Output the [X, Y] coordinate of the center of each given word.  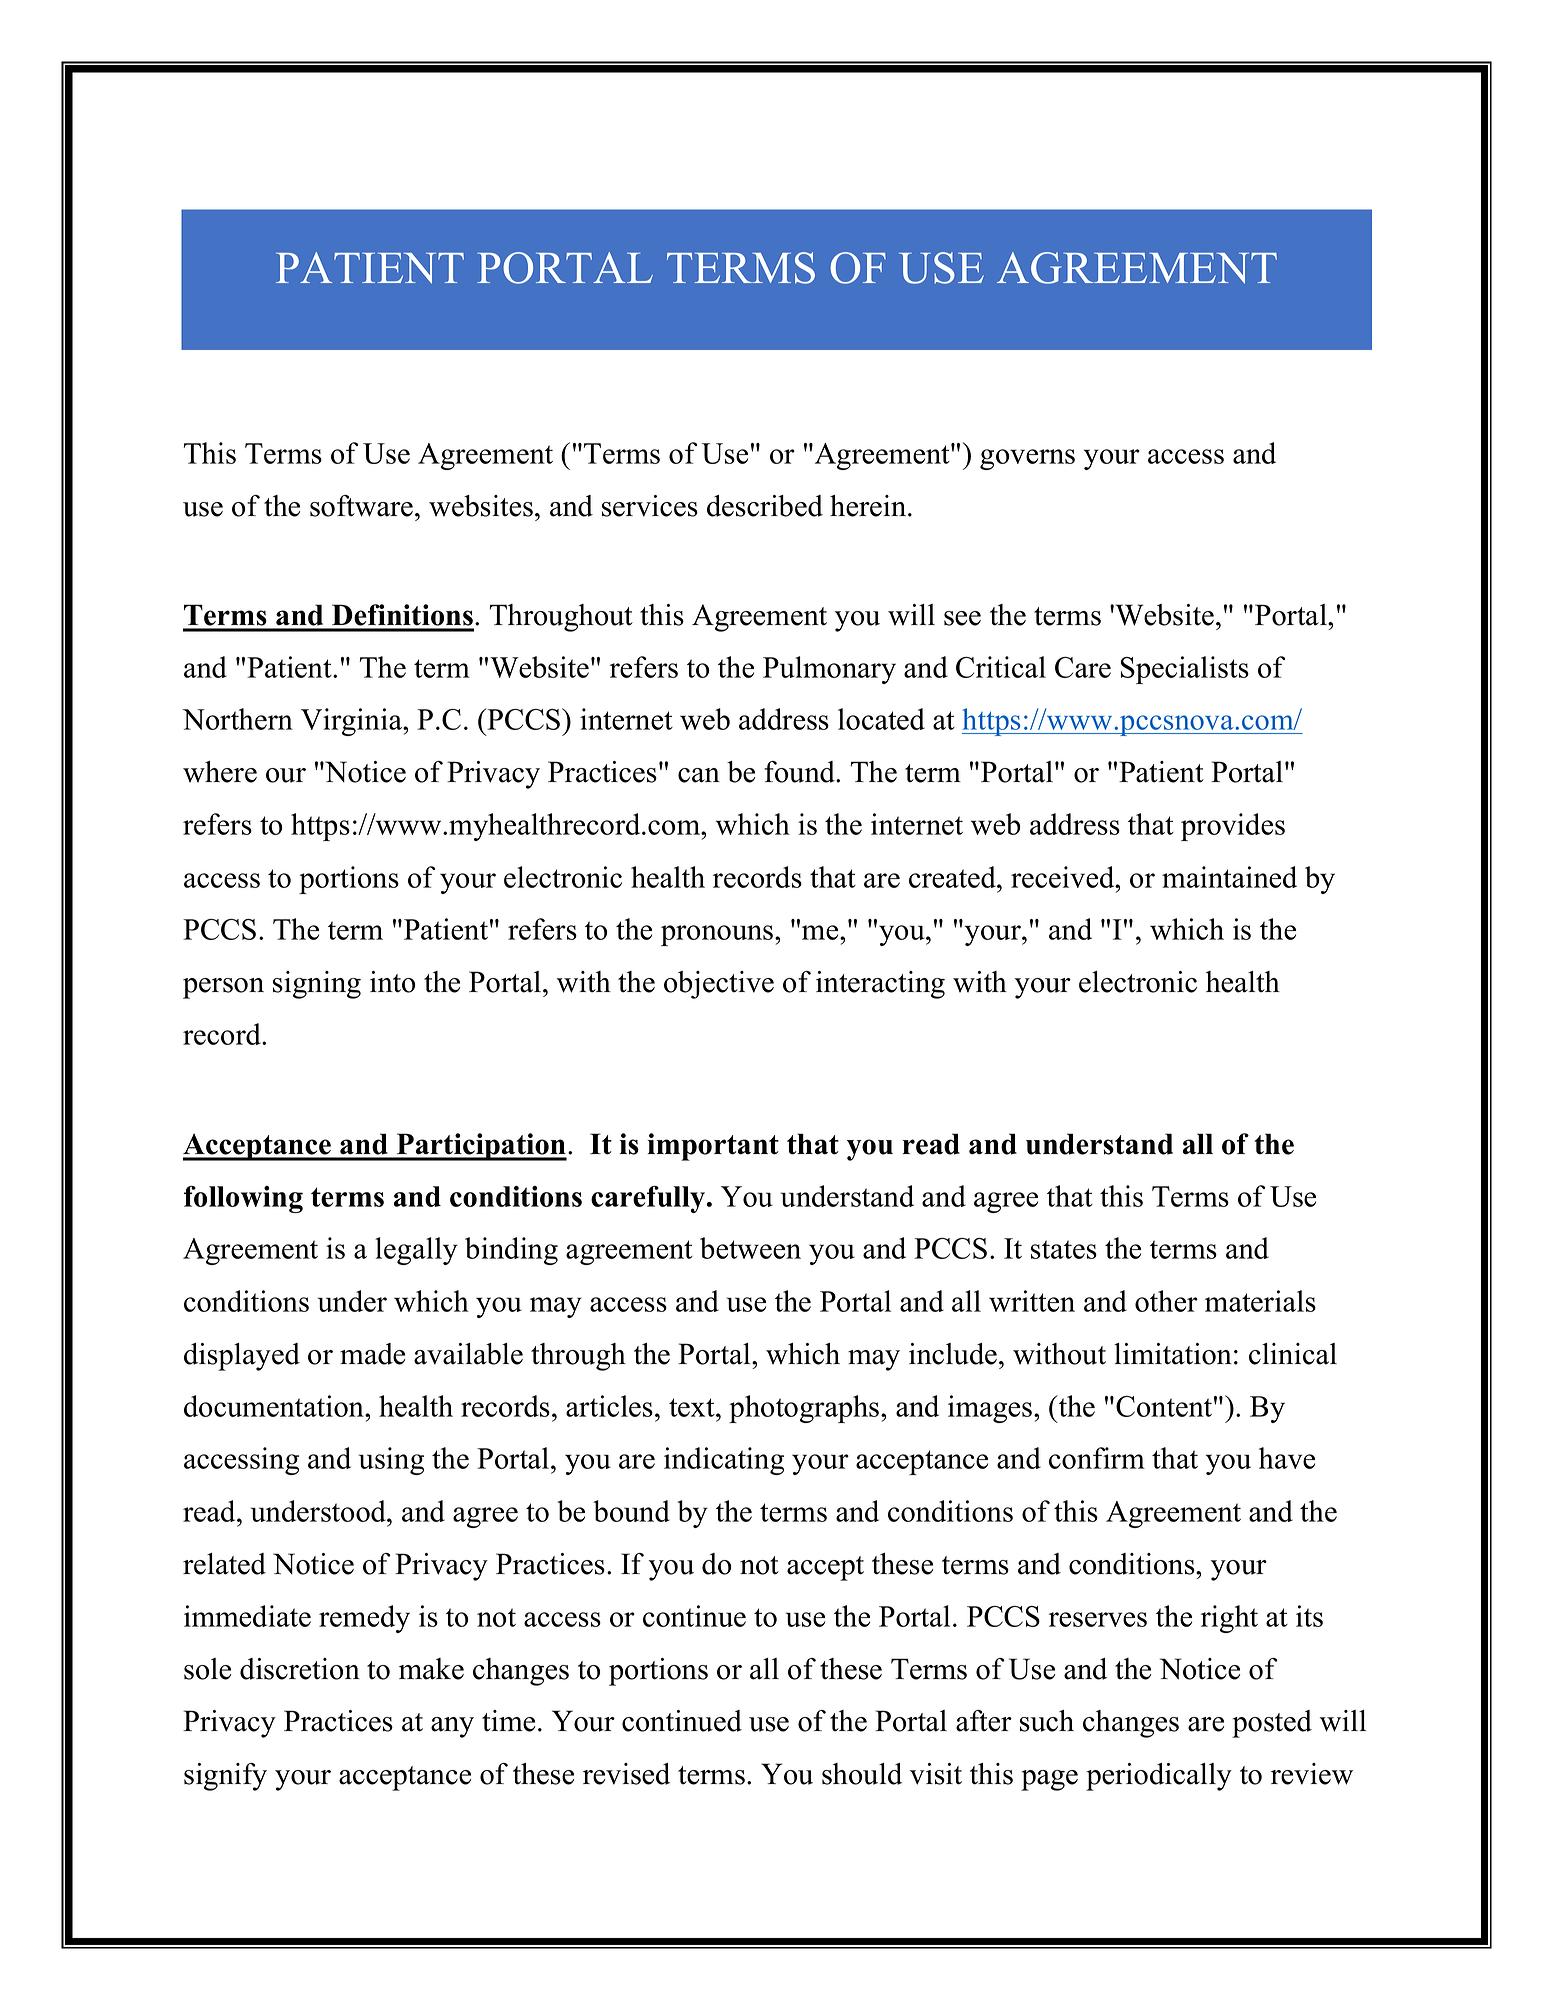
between [750, 1248]
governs [1027, 459]
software [361, 506]
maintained [1229, 877]
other [1166, 1301]
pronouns [718, 935]
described [765, 506]
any [452, 1727]
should [862, 1774]
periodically [1159, 1777]
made [372, 1354]
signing [317, 985]
